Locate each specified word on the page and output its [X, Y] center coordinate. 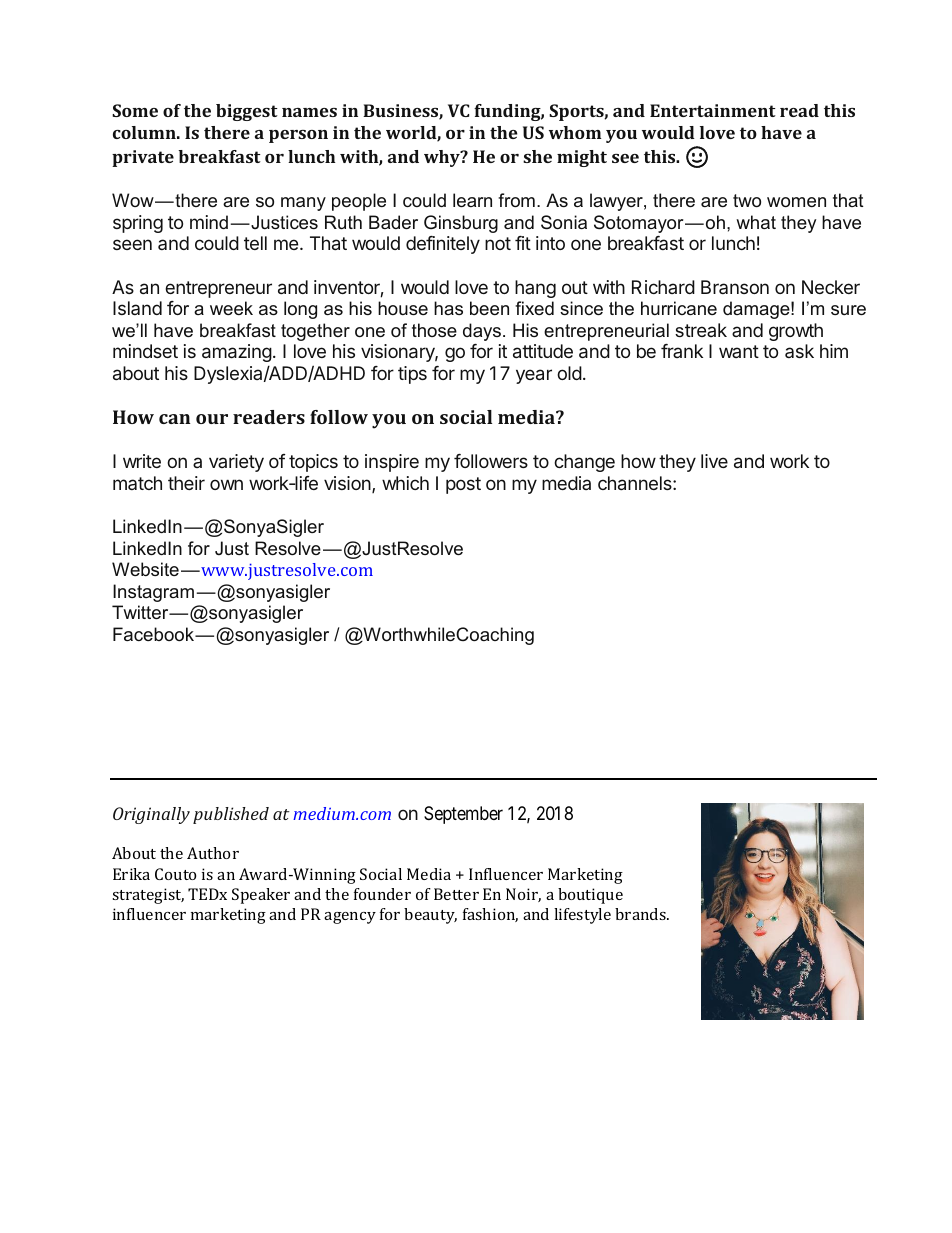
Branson [735, 287]
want [739, 351]
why [443, 158]
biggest [247, 112]
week [231, 308]
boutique [590, 896]
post [463, 485]
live [714, 461]
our [212, 419]
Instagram [153, 593]
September [463, 815]
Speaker [261, 896]
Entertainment [713, 110]
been [489, 308]
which [405, 483]
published [231, 815]
